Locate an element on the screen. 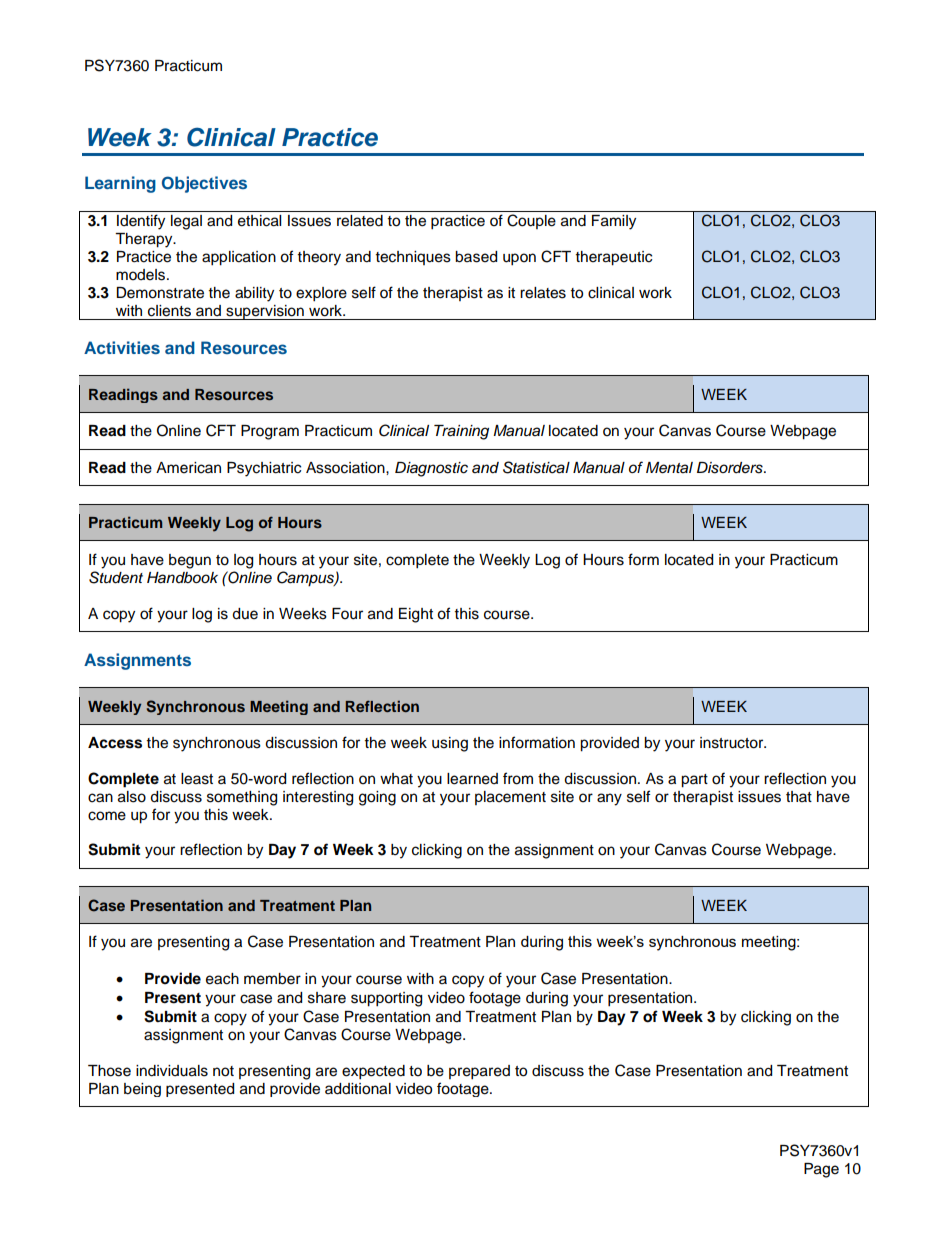 The image size is (952, 1233). Family is located at coordinates (614, 222).
